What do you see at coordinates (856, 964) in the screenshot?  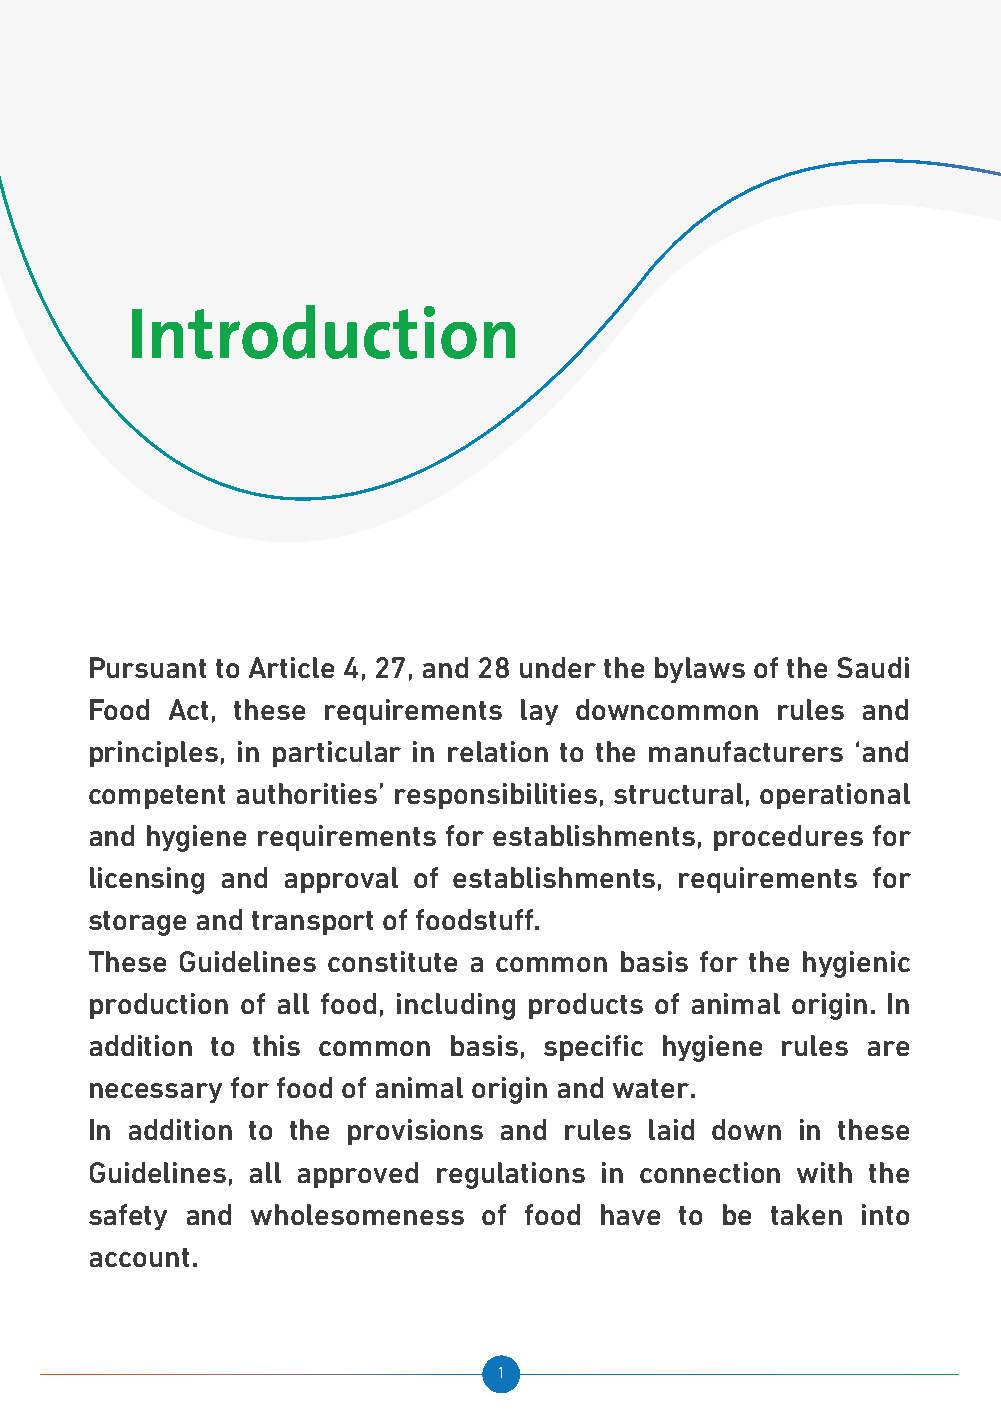 I see `hygienic` at bounding box center [856, 964].
